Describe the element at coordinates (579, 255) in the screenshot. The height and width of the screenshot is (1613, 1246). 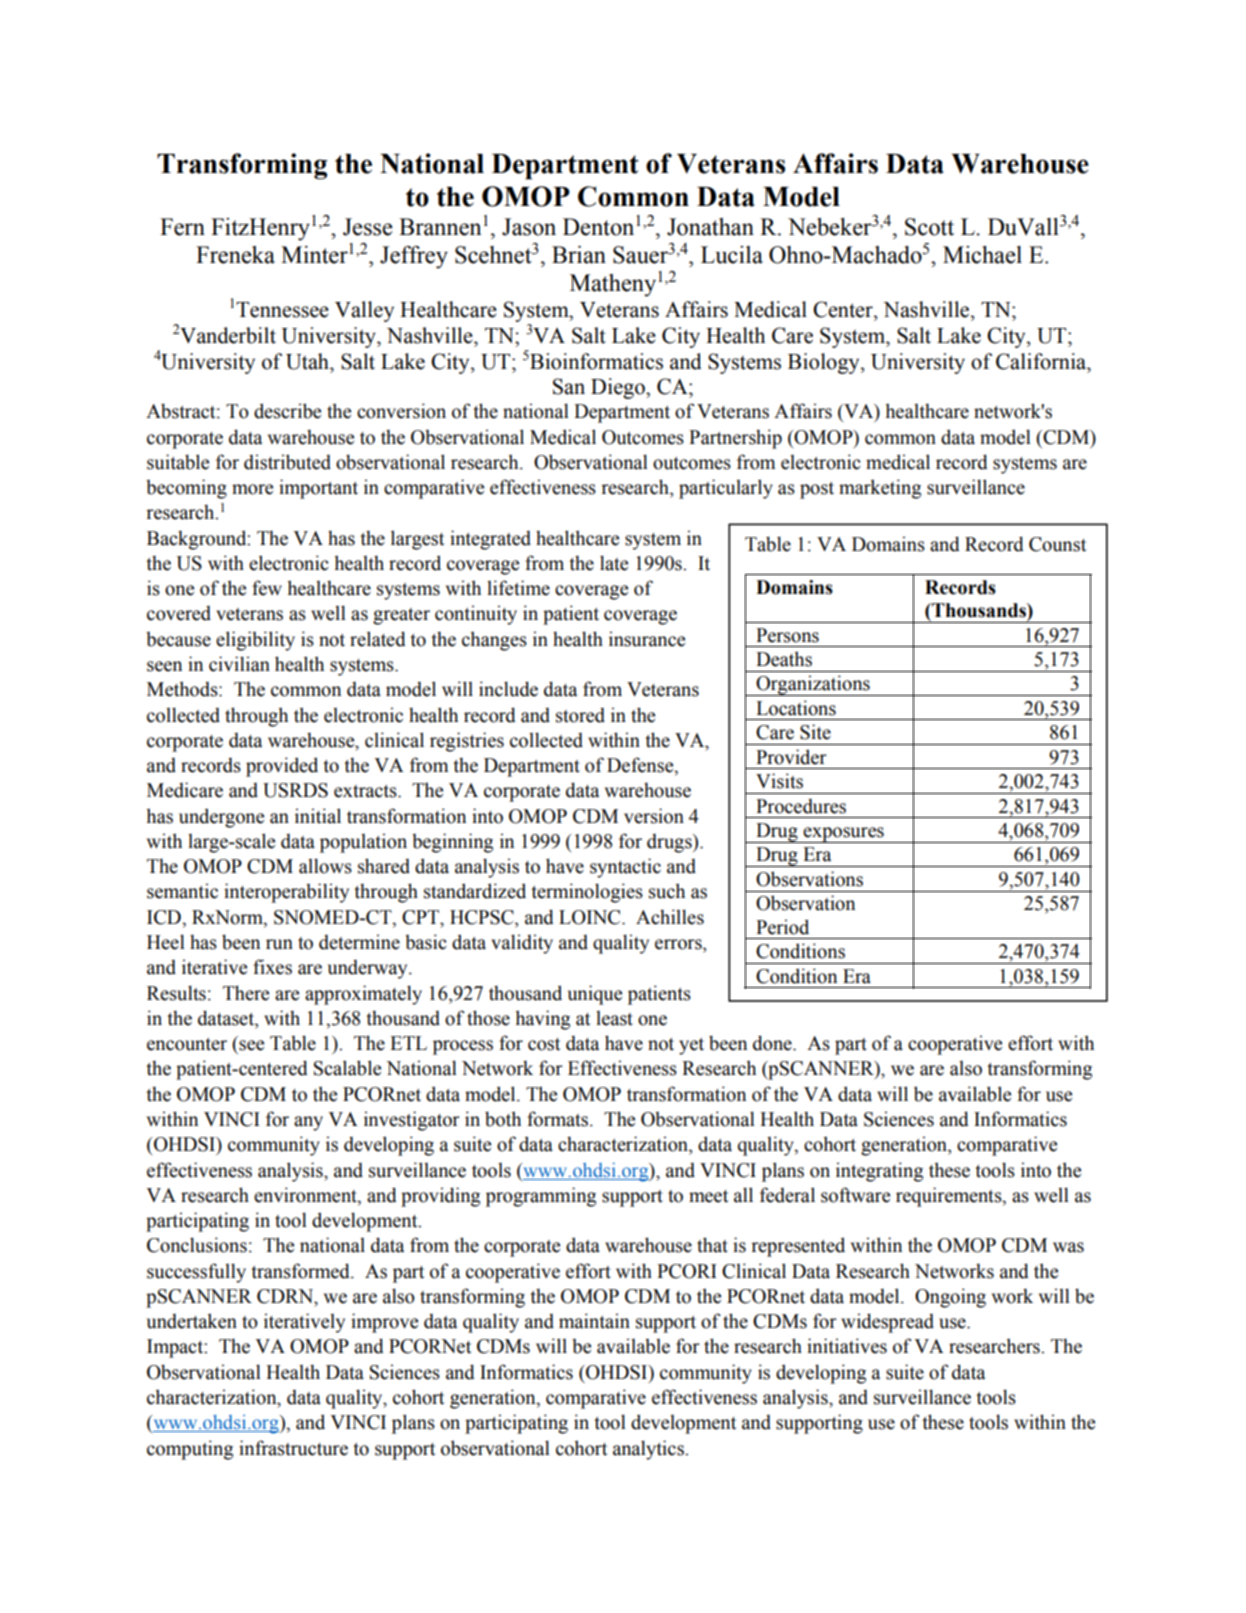
I see `Brian` at that location.
